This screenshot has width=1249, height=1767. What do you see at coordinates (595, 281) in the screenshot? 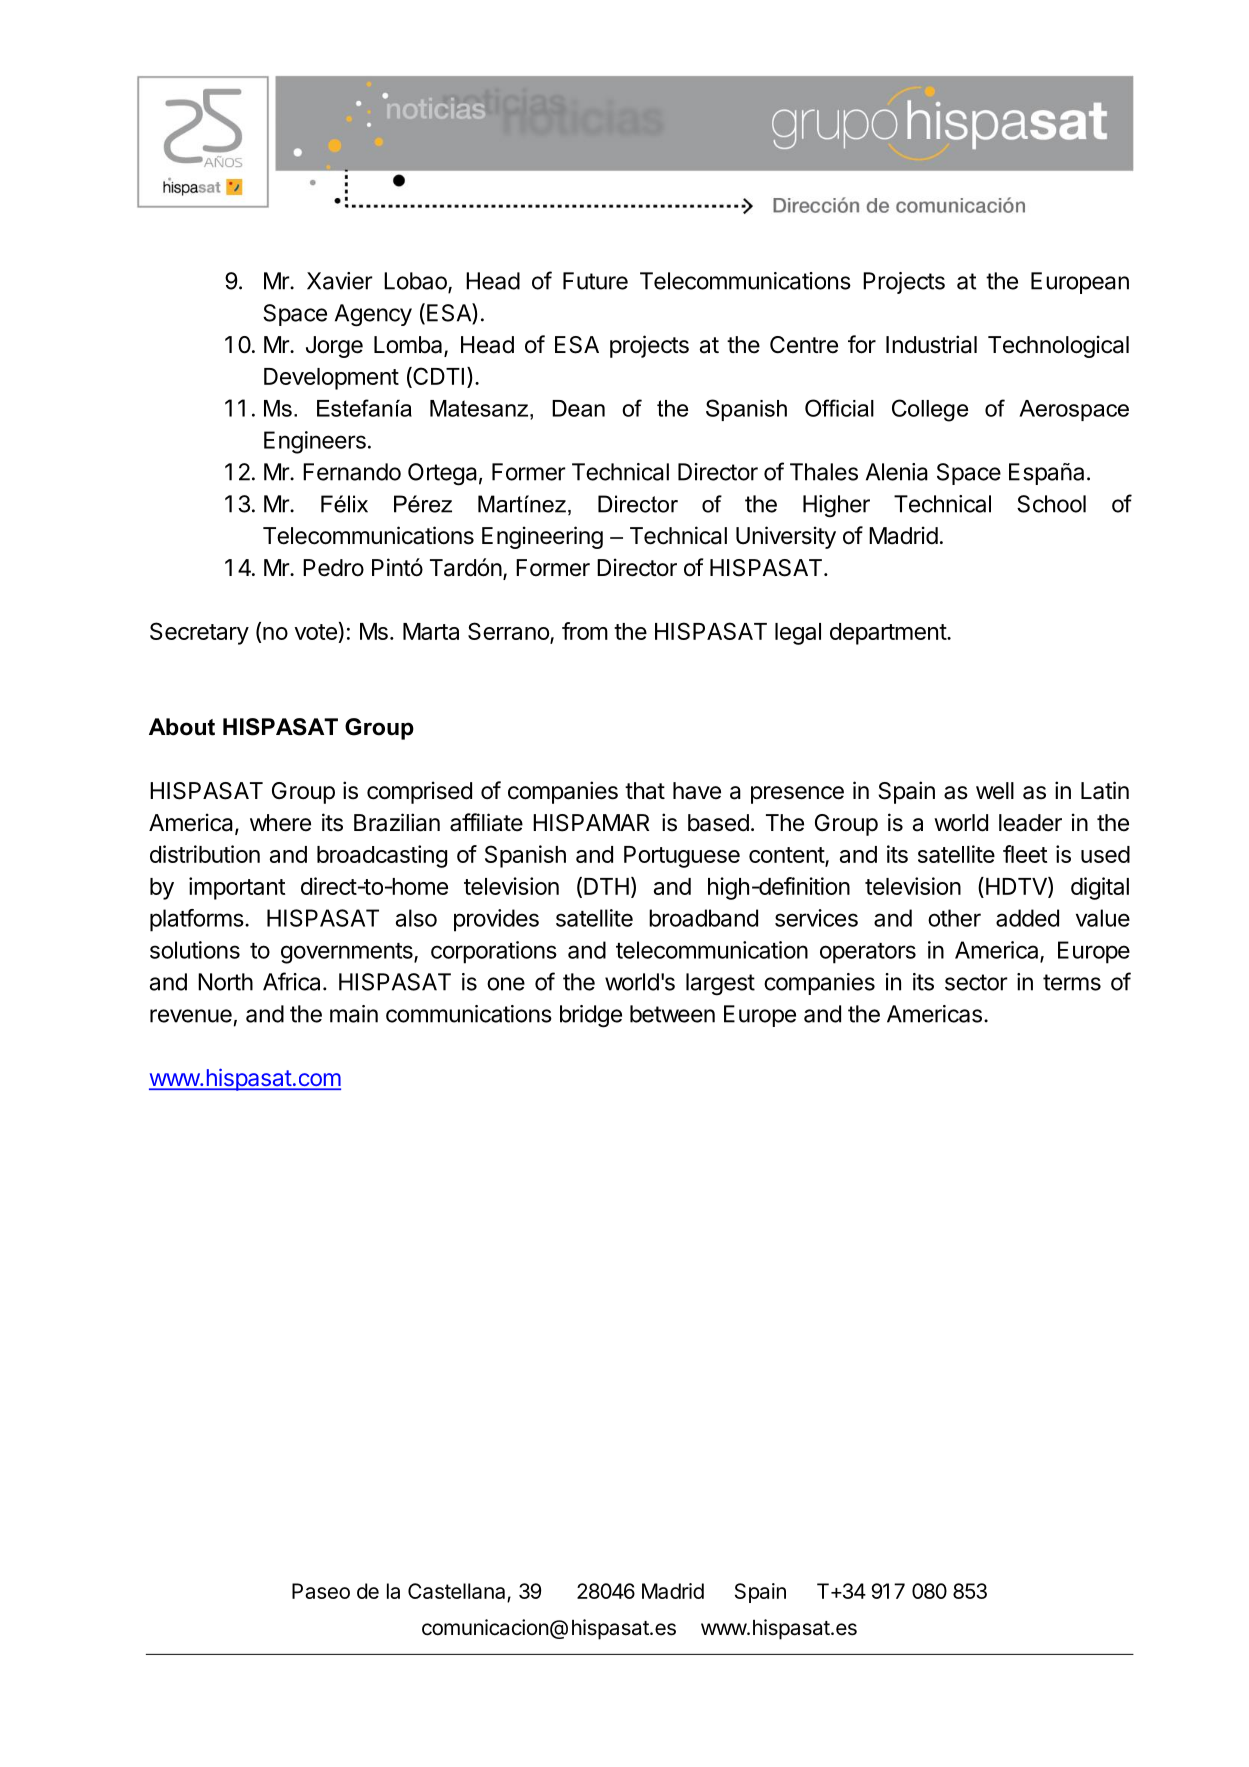
I see `Future` at bounding box center [595, 281].
